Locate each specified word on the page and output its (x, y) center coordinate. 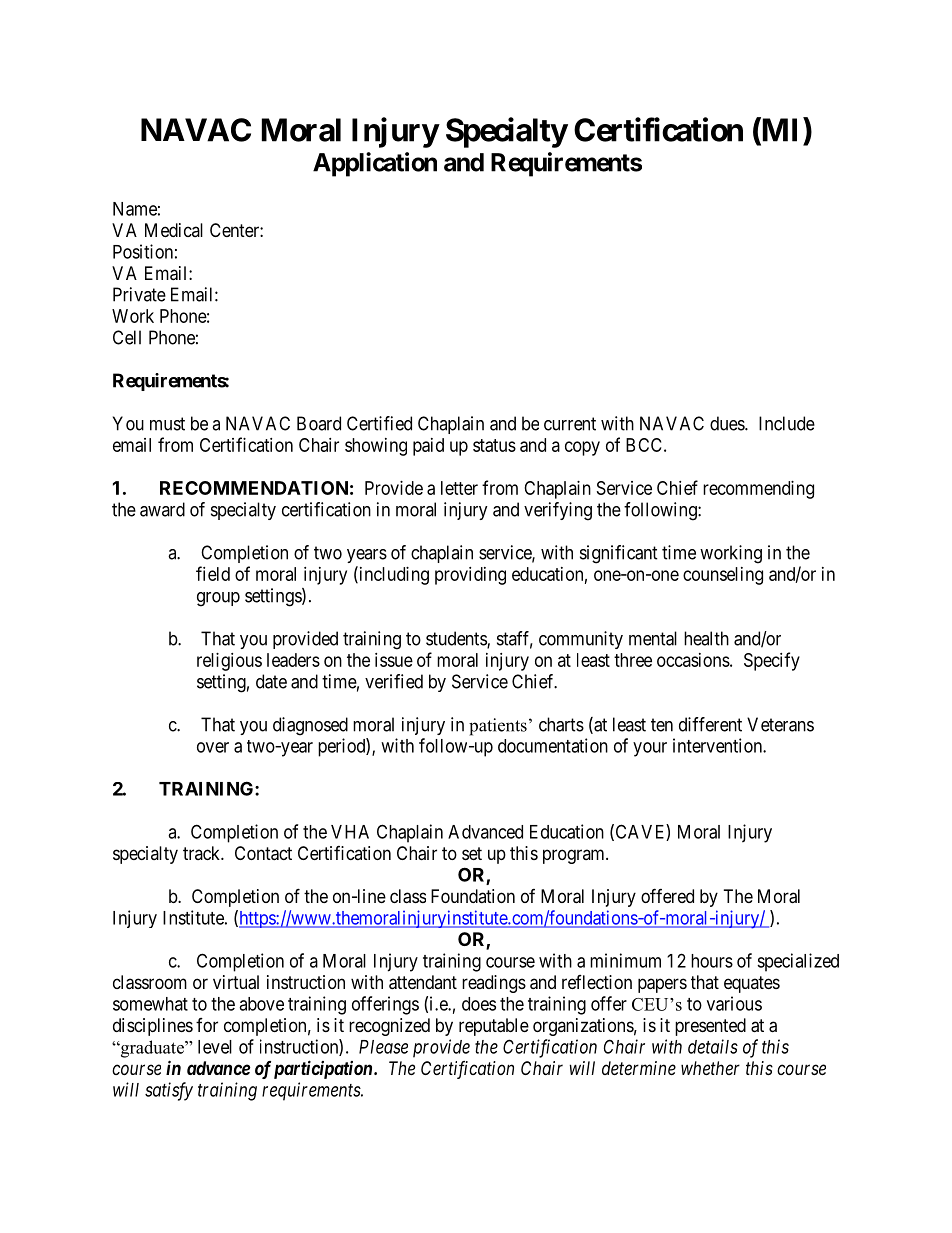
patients (498, 727)
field (213, 573)
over (213, 747)
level (215, 1047)
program (575, 856)
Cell (127, 337)
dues (728, 423)
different (710, 724)
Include (787, 423)
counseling (723, 576)
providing (470, 576)
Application (375, 164)
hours (712, 961)
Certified (379, 423)
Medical (174, 230)
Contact (263, 853)
